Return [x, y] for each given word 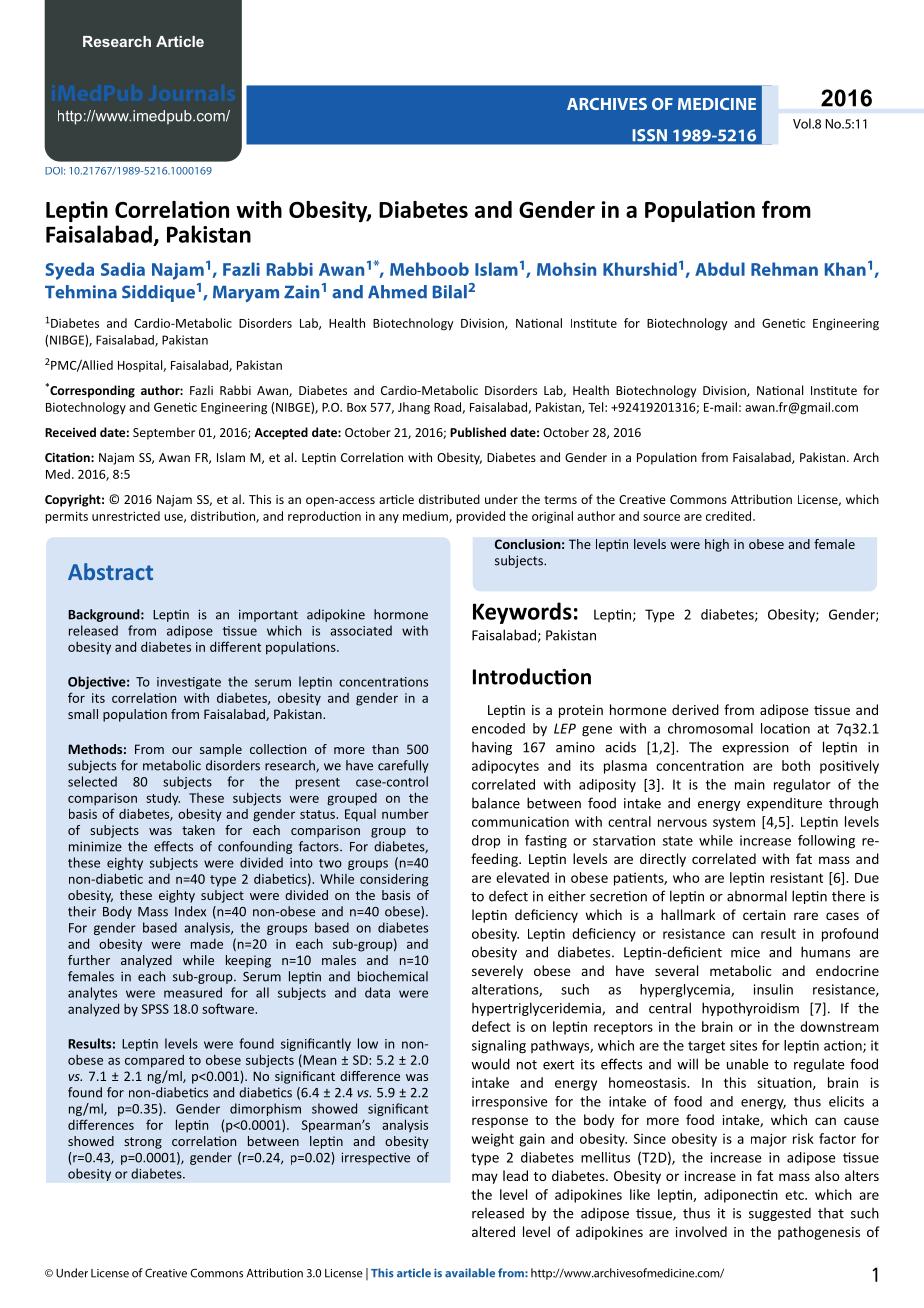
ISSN [650, 135]
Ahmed [397, 292]
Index [190, 911]
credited [730, 516]
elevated [522, 877]
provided [480, 517]
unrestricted [126, 516]
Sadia [123, 269]
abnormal [757, 896]
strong [143, 1143]
